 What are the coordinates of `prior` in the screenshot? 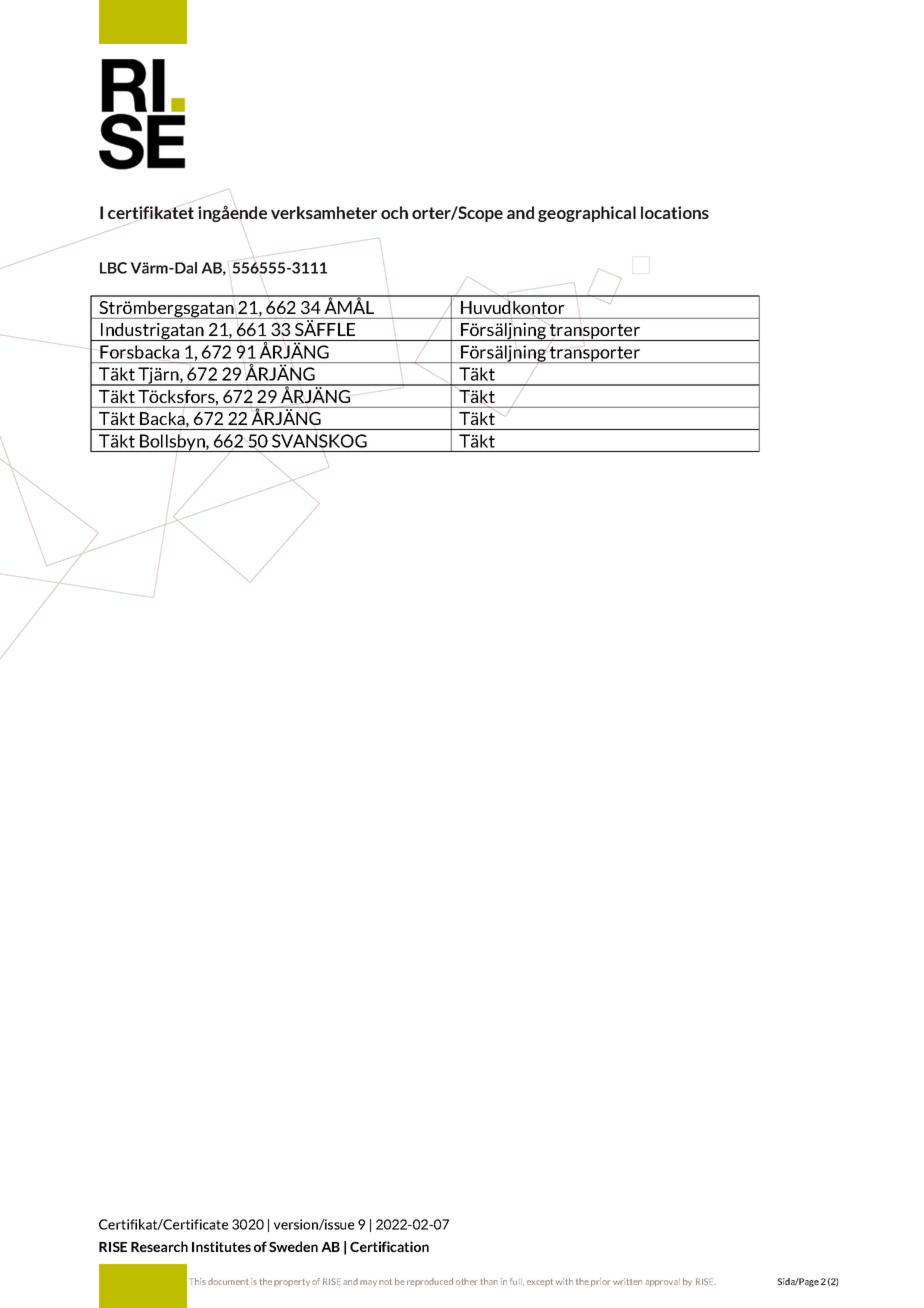 It's located at (601, 1282).
